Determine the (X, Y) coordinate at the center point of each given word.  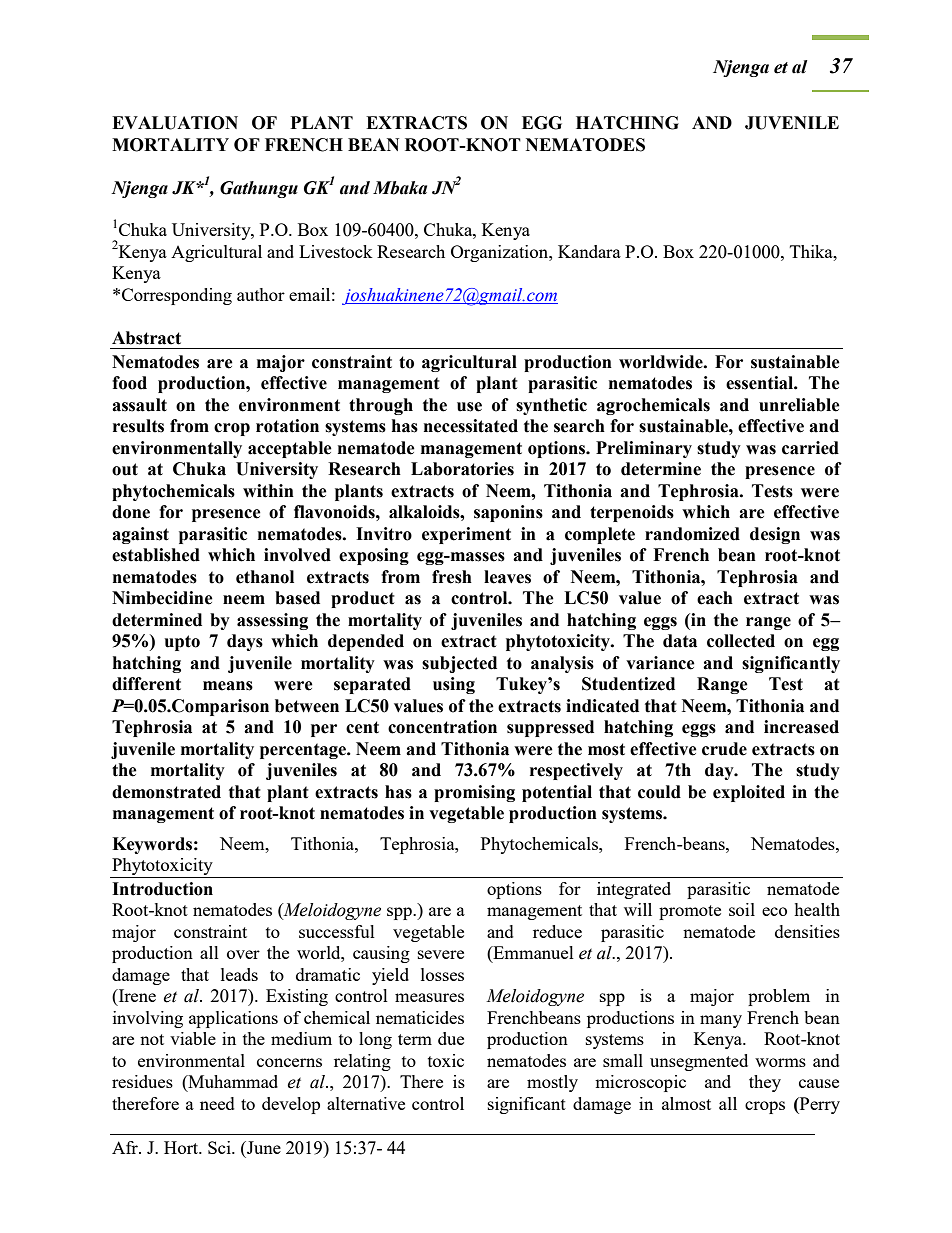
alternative (366, 1103)
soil (742, 909)
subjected (459, 664)
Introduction (162, 889)
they (765, 1083)
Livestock (336, 251)
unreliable (799, 405)
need (217, 1103)
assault (139, 405)
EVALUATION (175, 123)
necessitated (471, 426)
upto (182, 643)
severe (441, 954)
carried (810, 448)
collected (741, 641)
